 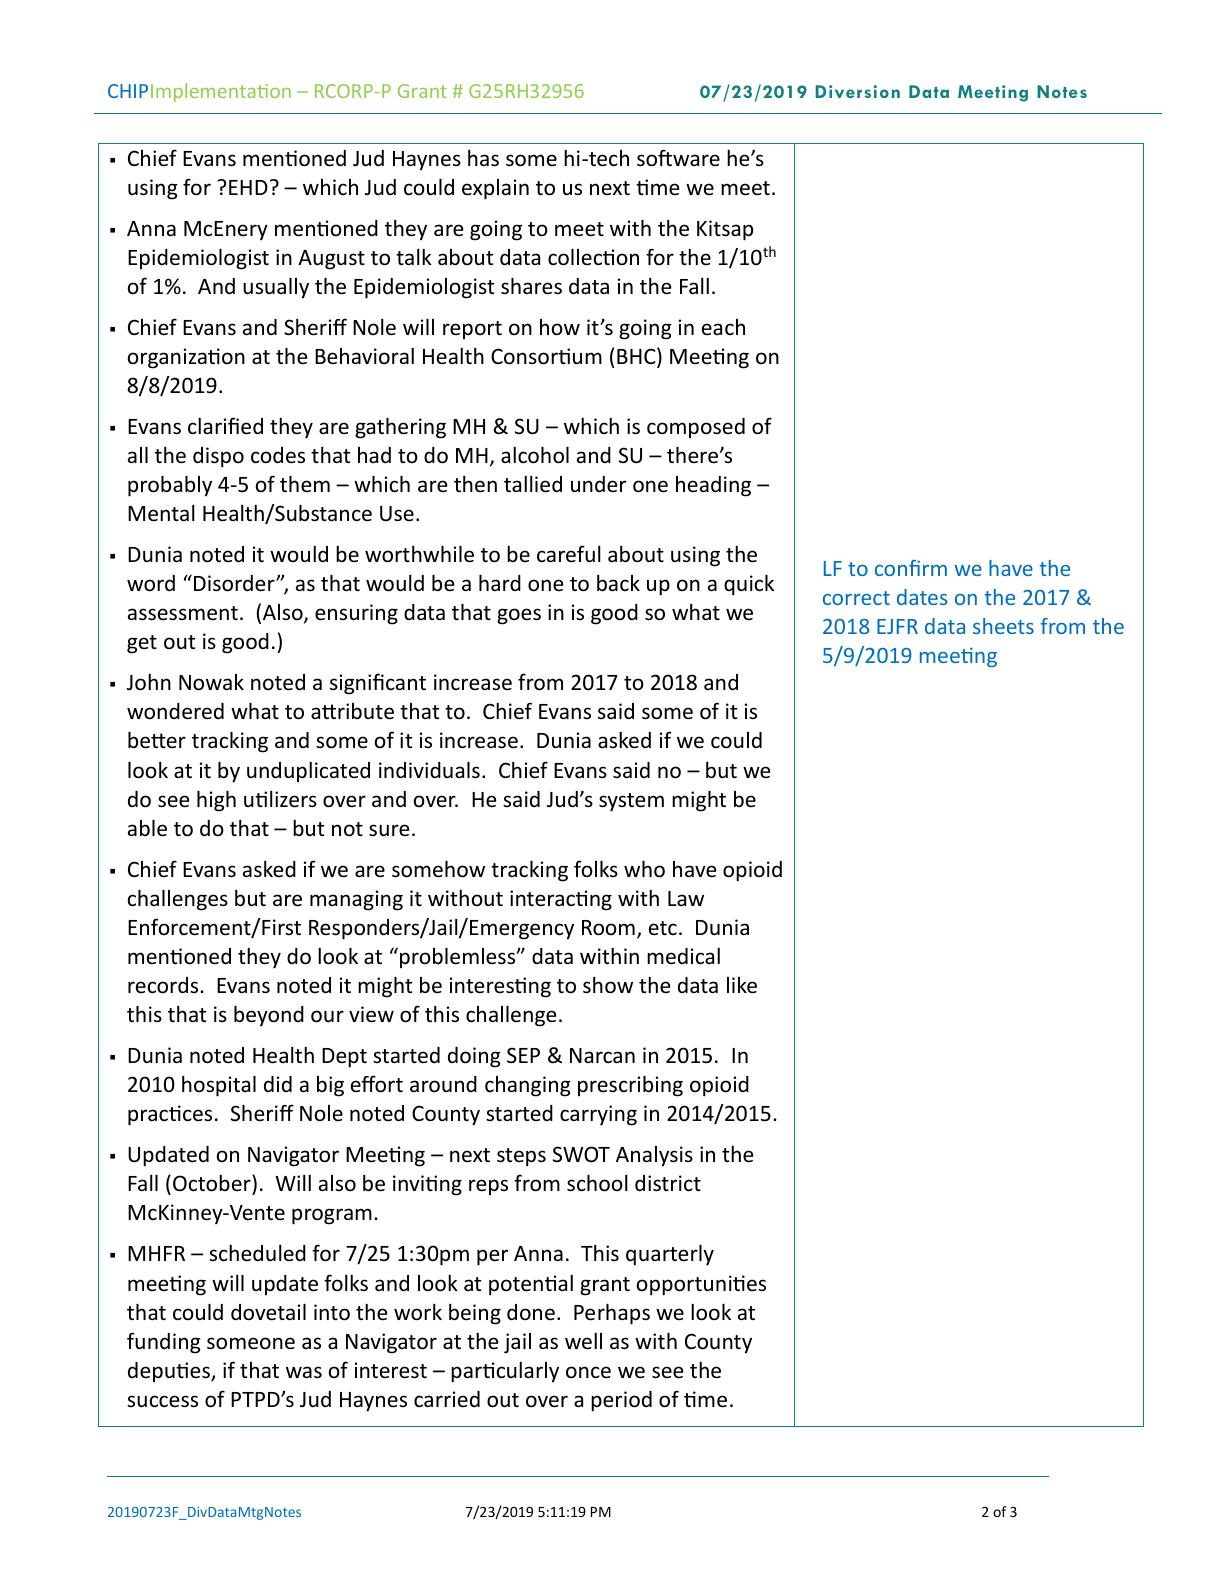 What do you see at coordinates (588, 1372) in the screenshot?
I see `once` at bounding box center [588, 1372].
